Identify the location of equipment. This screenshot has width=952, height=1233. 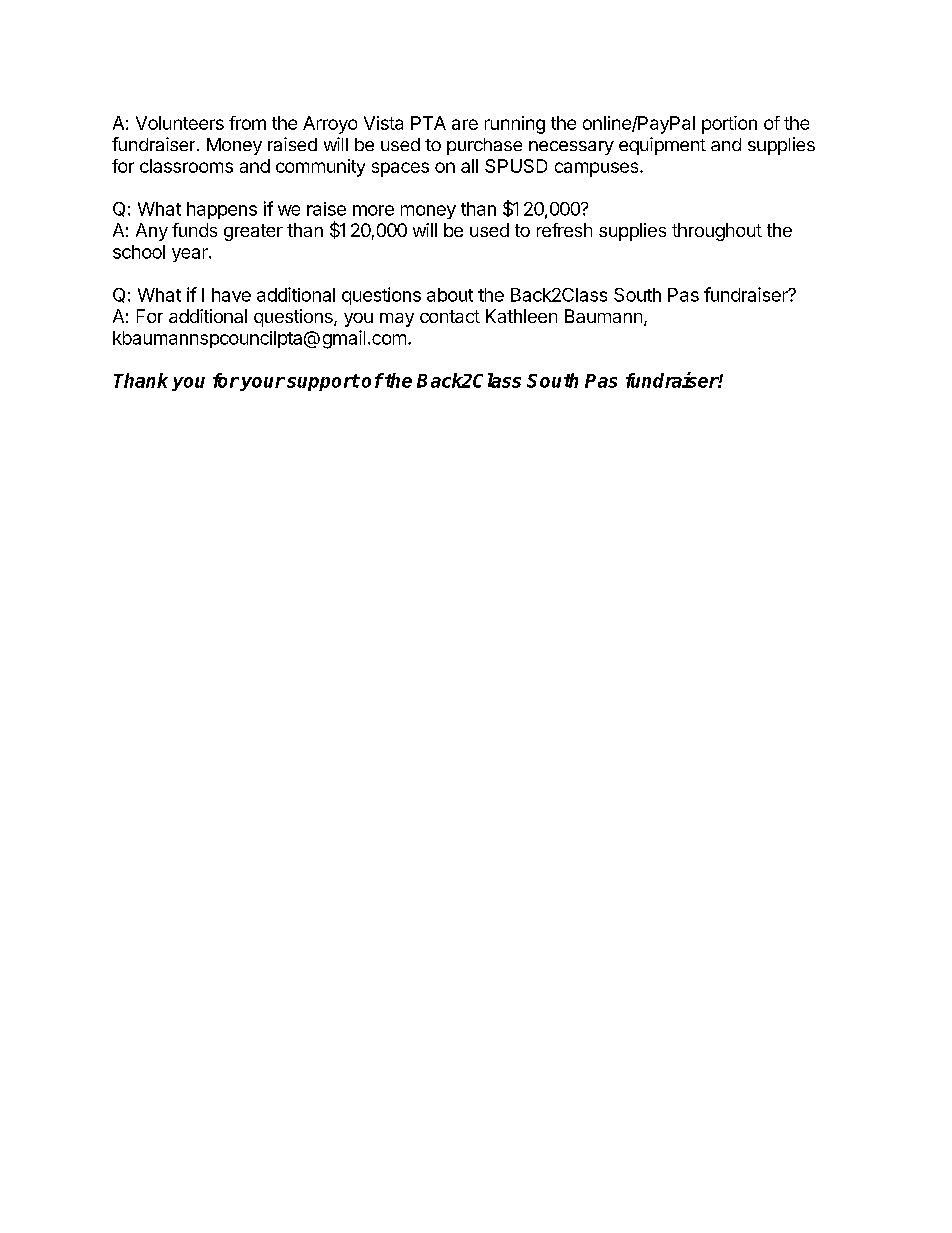
(662, 146).
